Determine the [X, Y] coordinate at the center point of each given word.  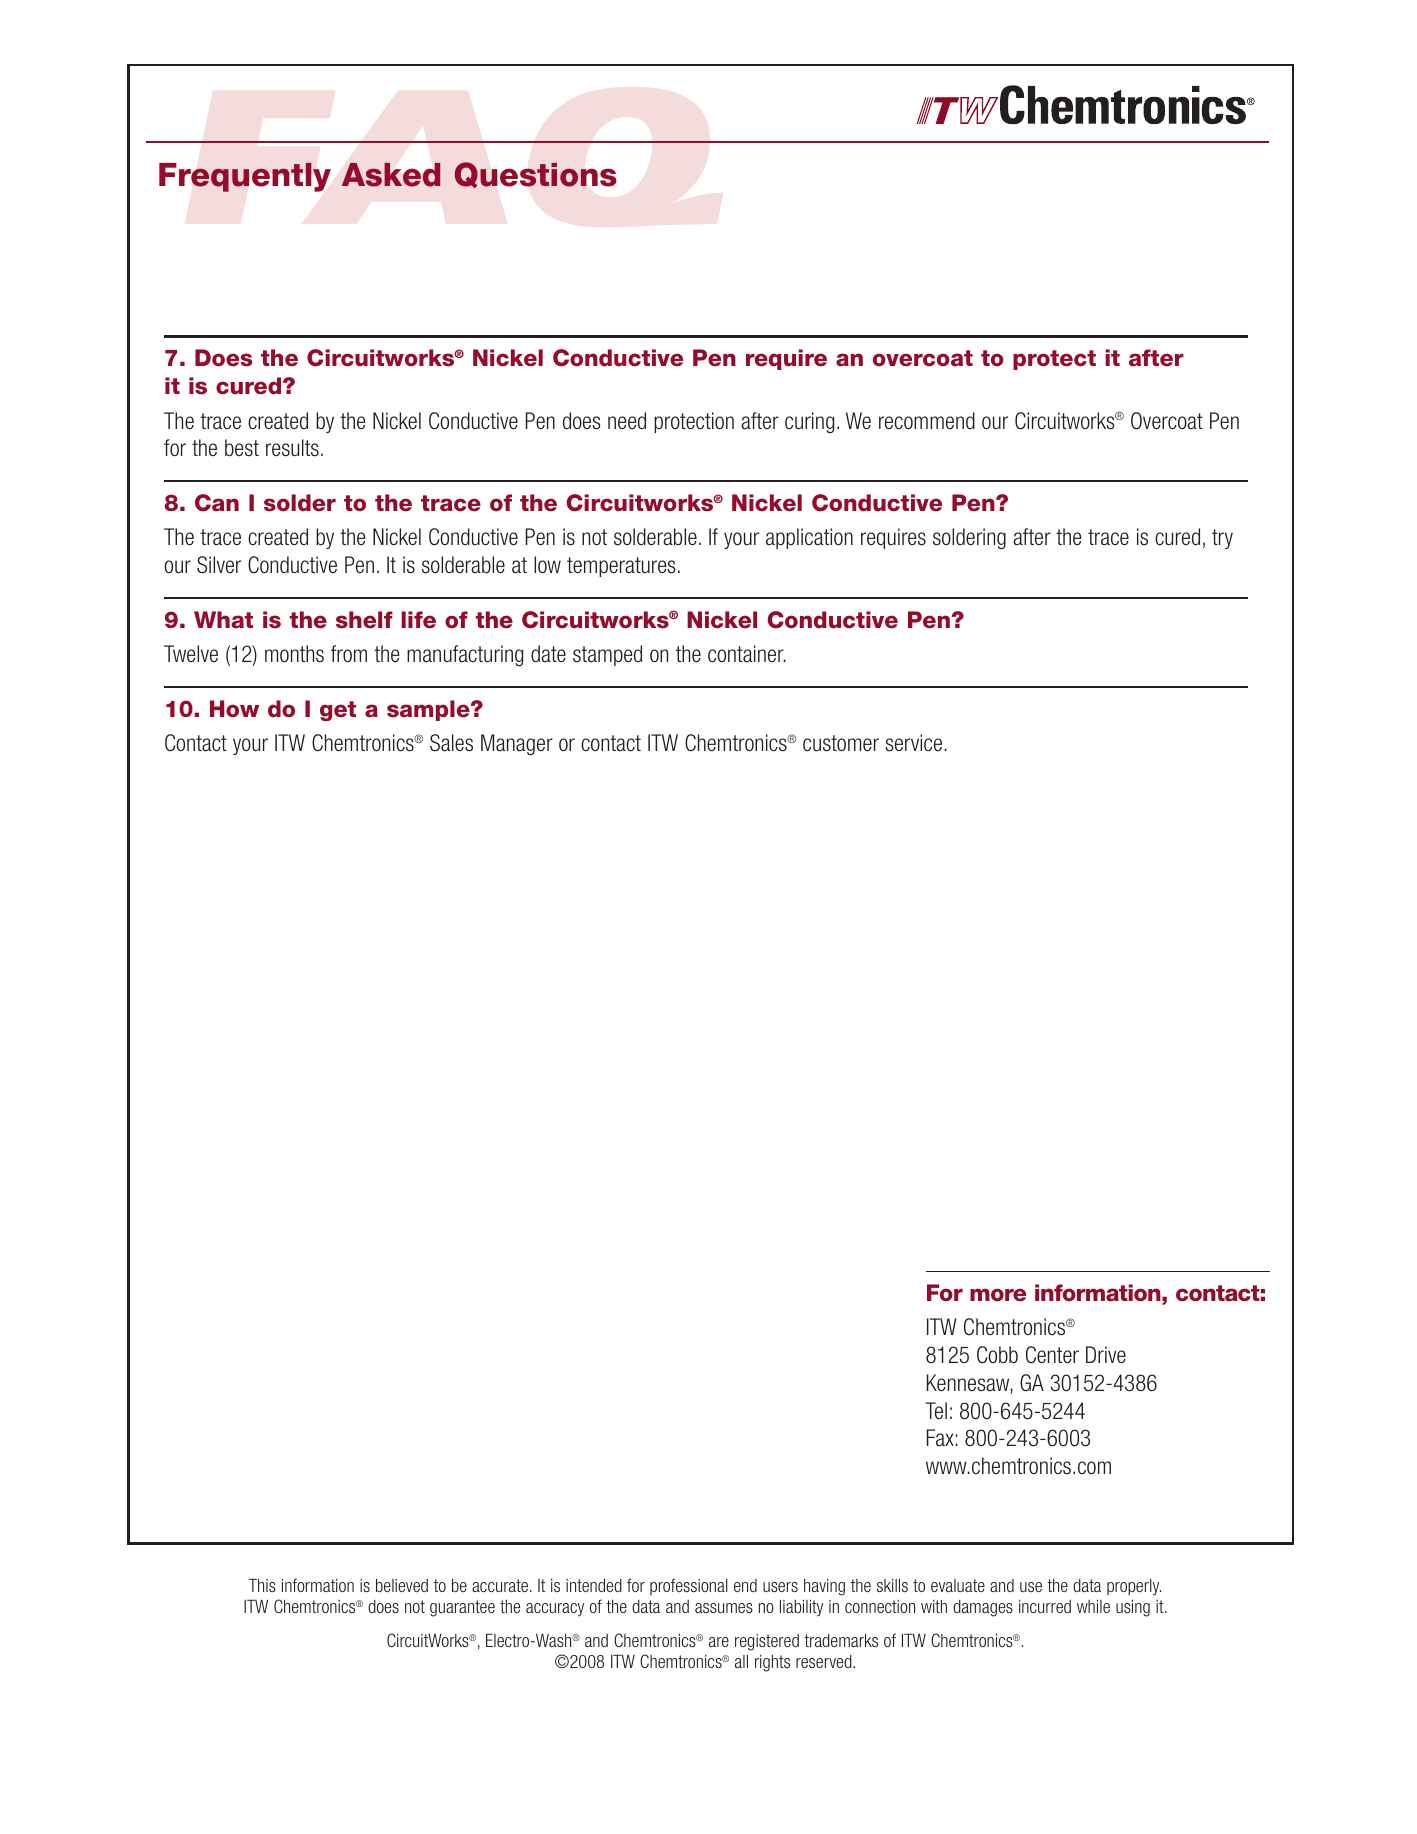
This [262, 1585]
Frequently [245, 177]
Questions [535, 175]
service [915, 743]
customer [841, 743]
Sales [451, 743]
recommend [927, 421]
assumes [724, 1608]
